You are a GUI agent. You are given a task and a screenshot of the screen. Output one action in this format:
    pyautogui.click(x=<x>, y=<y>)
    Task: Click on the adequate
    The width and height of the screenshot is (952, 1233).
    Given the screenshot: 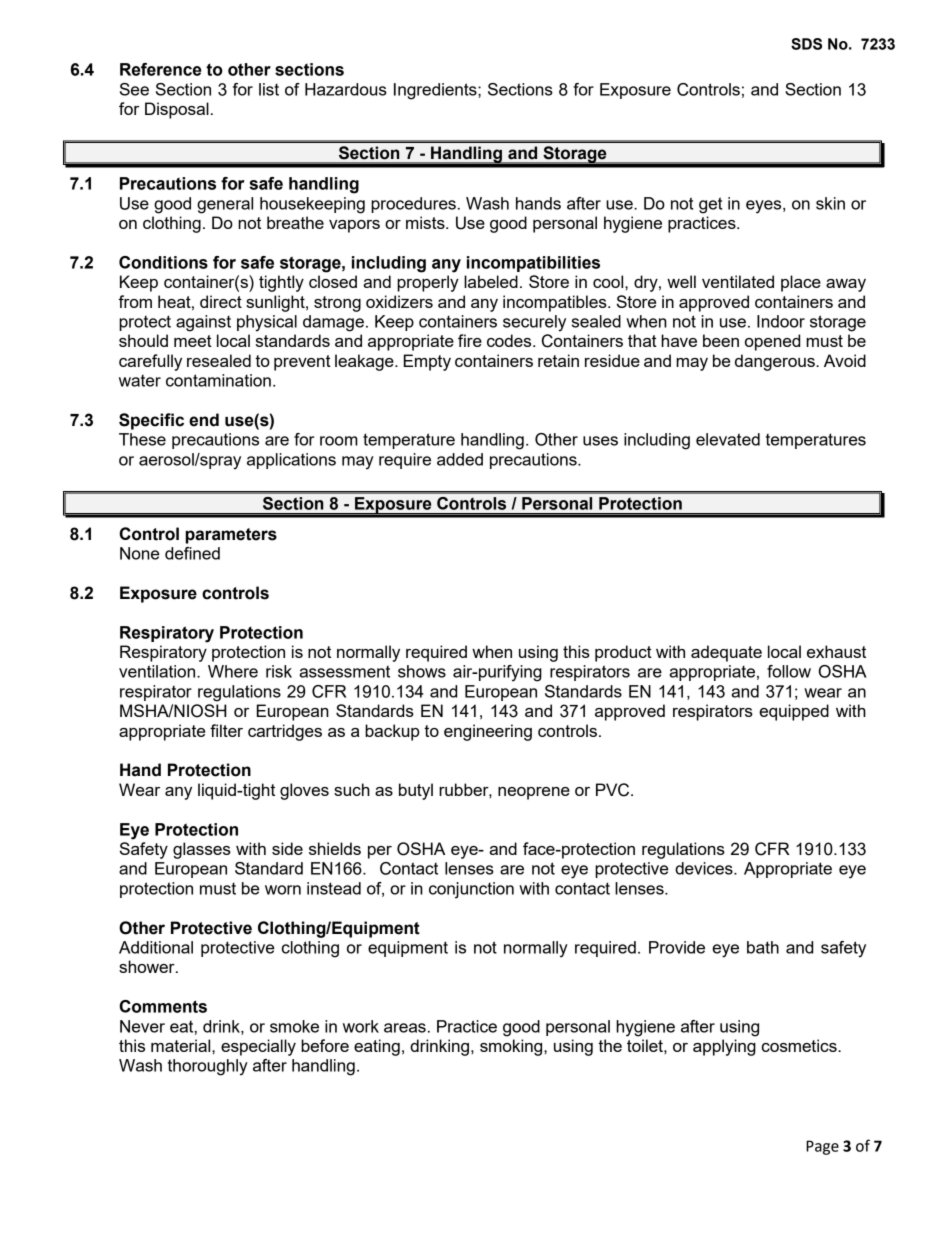 What is the action you would take?
    pyautogui.click(x=726, y=653)
